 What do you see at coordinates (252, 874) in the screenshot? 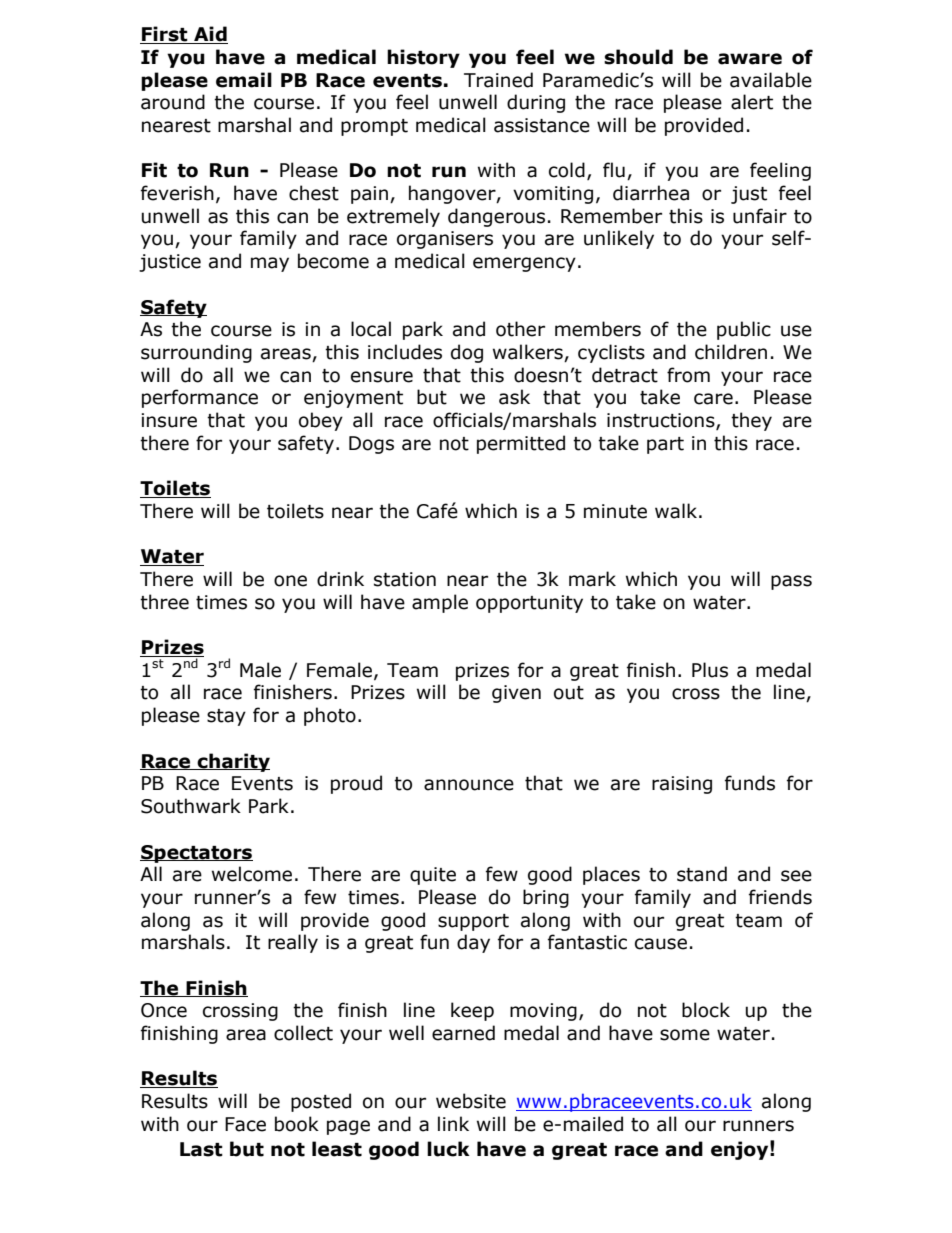
I see `welcome` at bounding box center [252, 874].
